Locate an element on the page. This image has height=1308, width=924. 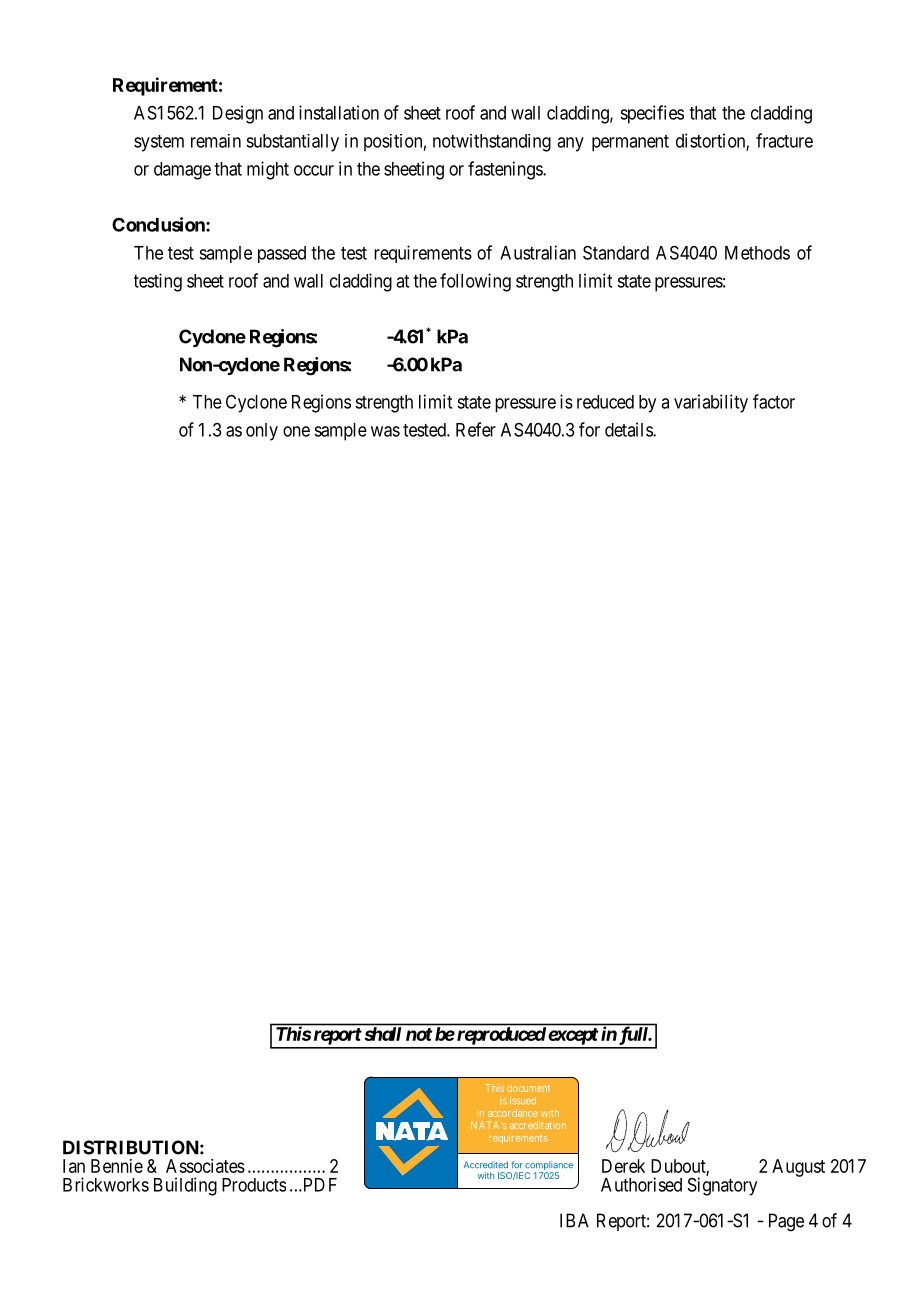
document is located at coordinates (528, 1088).
